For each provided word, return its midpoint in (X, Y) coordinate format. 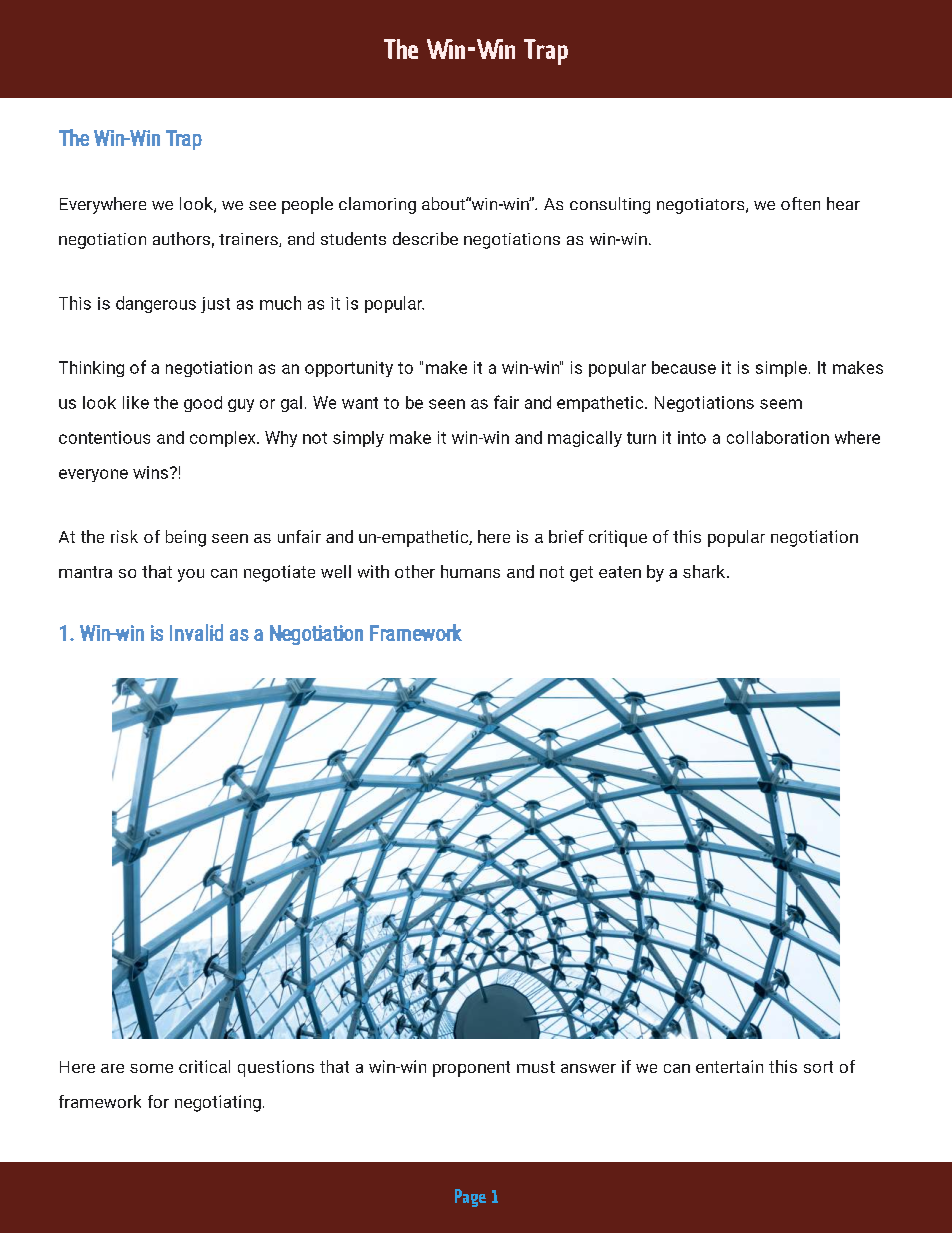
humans (470, 571)
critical (204, 1066)
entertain (729, 1066)
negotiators (702, 206)
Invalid (196, 632)
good (203, 404)
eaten (620, 572)
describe (425, 238)
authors (181, 238)
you (191, 575)
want (360, 403)
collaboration (778, 437)
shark (705, 571)
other (415, 571)
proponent (471, 1069)
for (158, 1101)
